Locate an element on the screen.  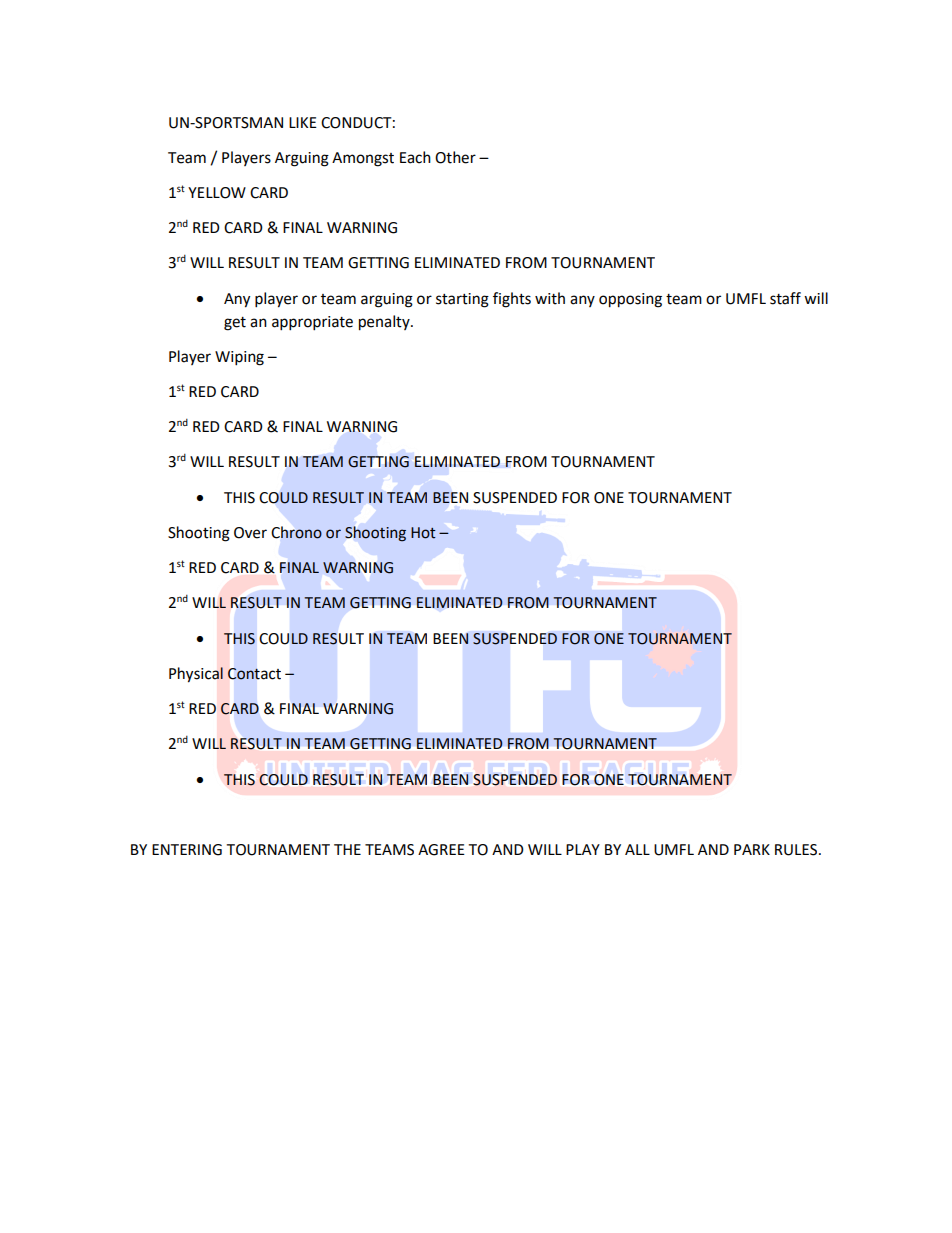
RULES is located at coordinates (796, 850).
